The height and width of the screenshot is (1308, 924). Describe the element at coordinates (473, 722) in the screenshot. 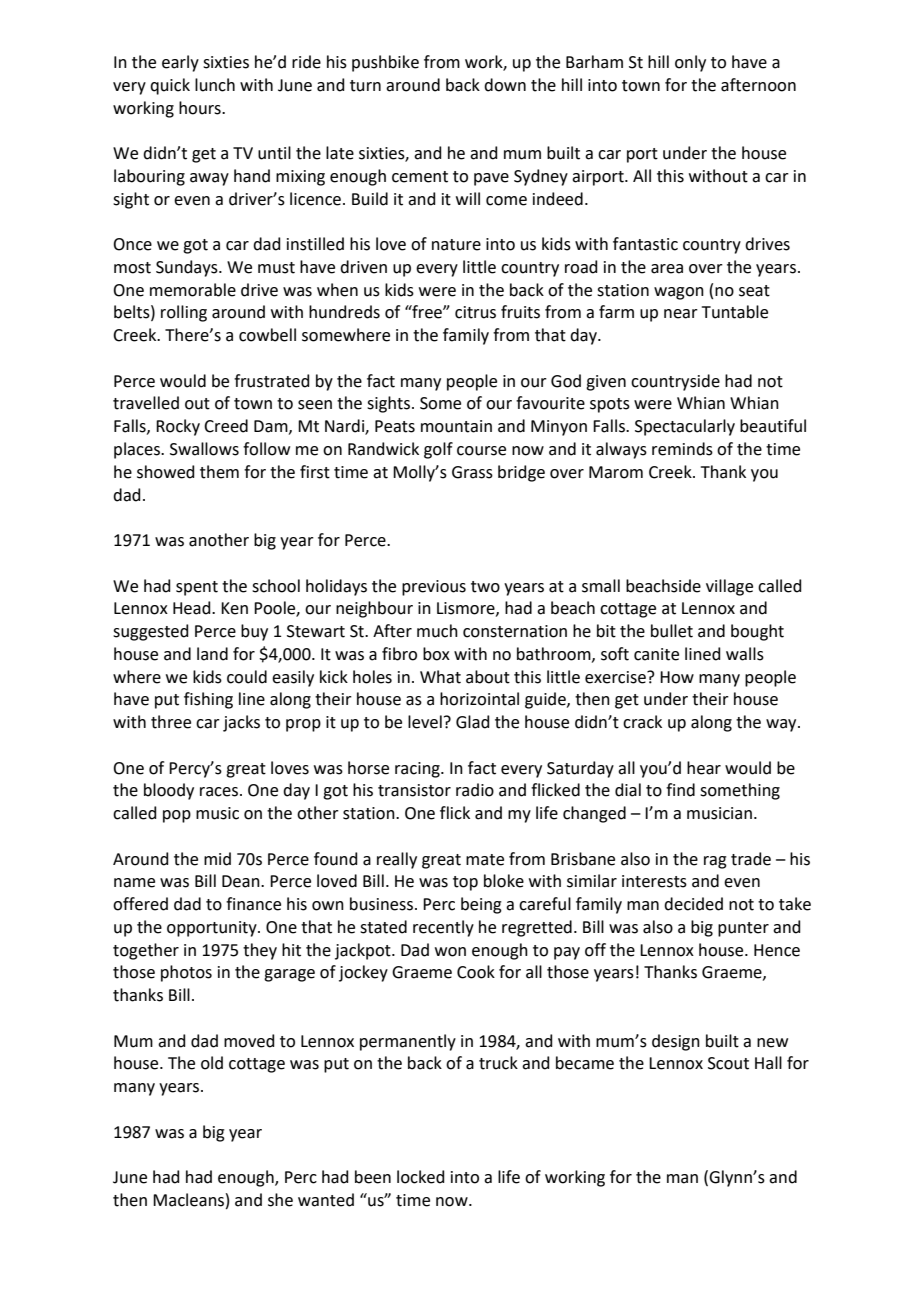

I see `Glad` at that location.
